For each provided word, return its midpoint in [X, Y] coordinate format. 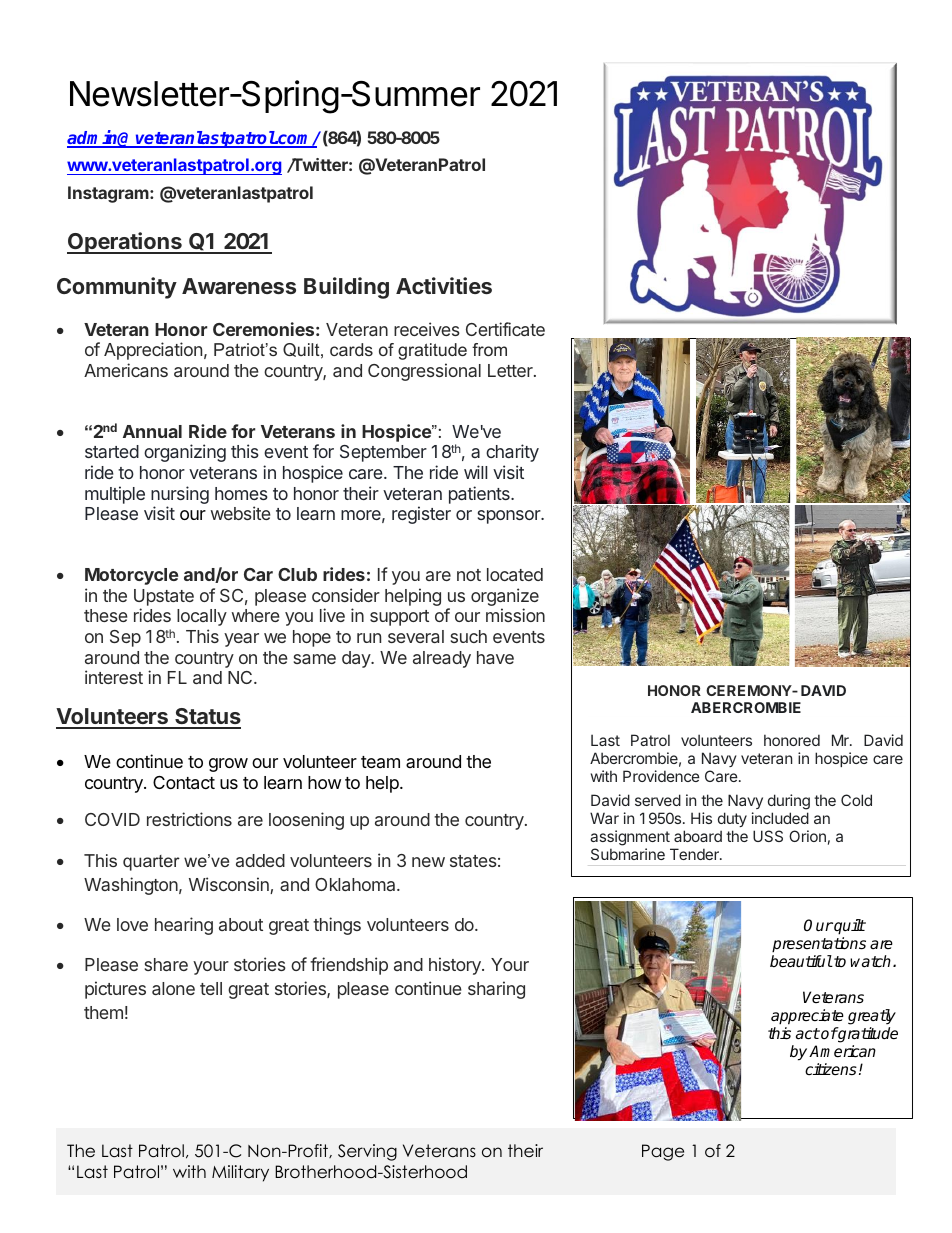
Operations [125, 243]
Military [240, 1173]
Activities [444, 285]
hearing [184, 926]
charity [512, 453]
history [456, 966]
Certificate [505, 329]
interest [114, 677]
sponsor [510, 517]
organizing [185, 453]
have [495, 657]
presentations [819, 946]
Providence [661, 776]
